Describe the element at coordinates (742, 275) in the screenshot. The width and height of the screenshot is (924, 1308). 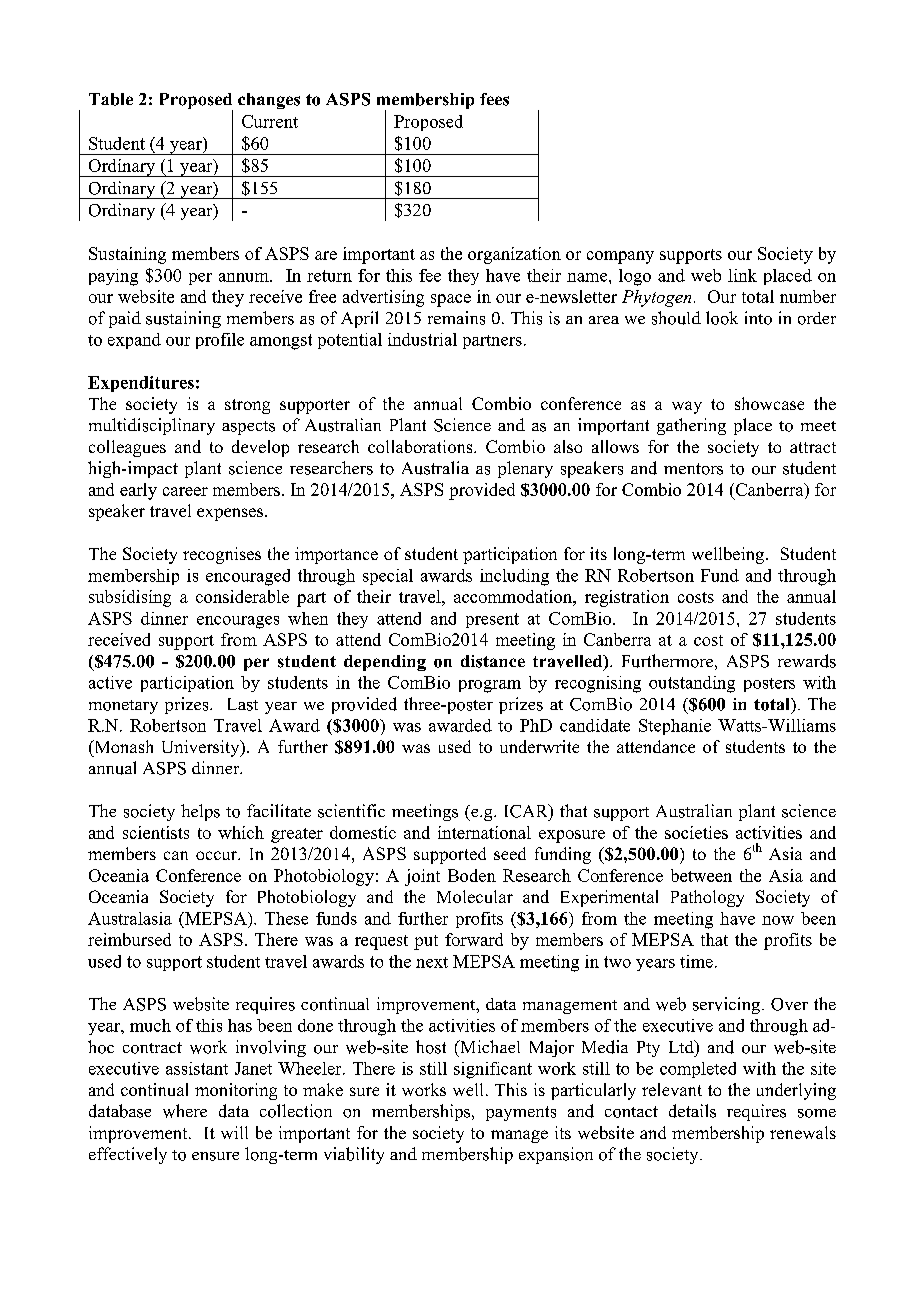
I see `link` at that location.
